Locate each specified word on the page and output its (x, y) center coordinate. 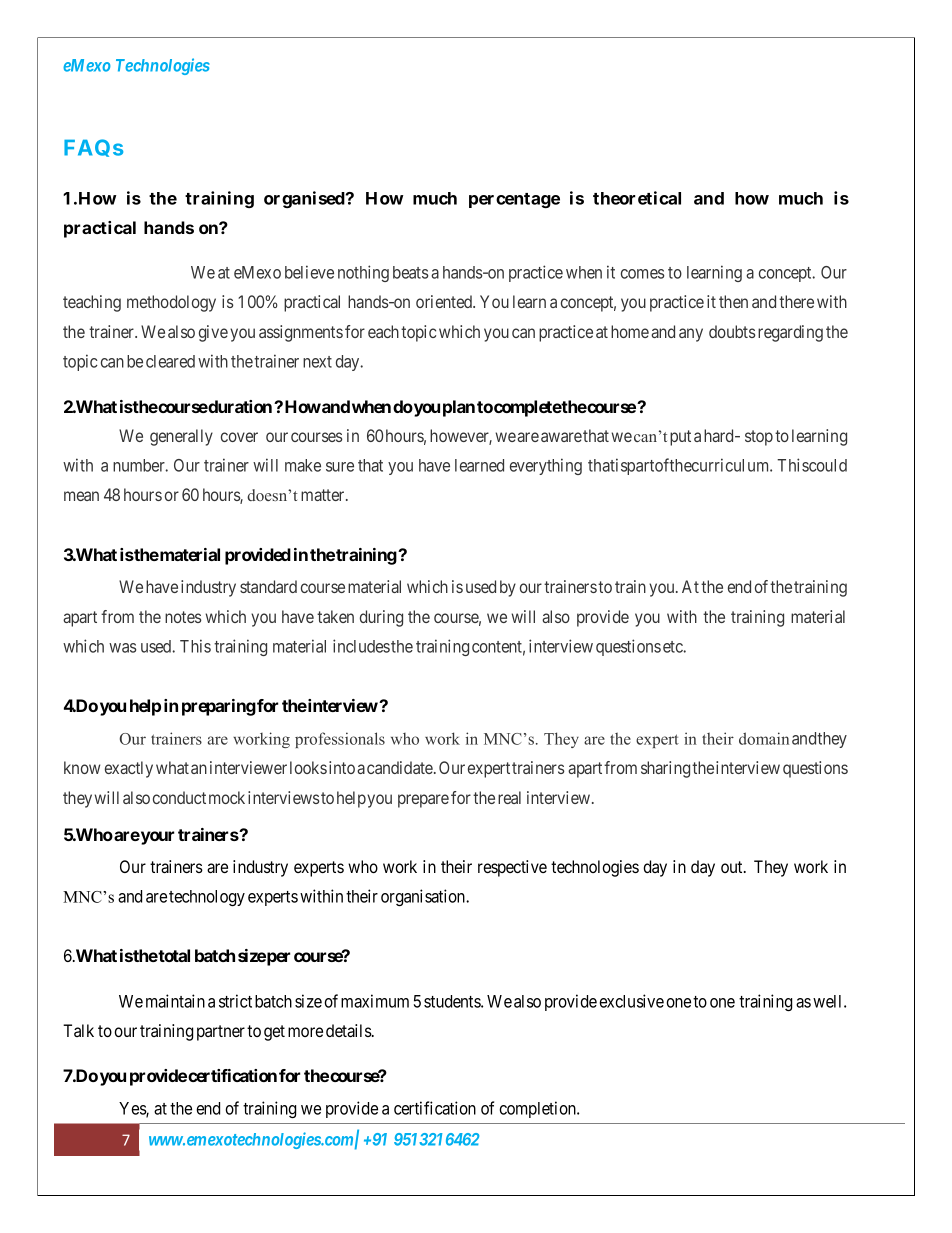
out (733, 867)
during (381, 618)
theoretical (637, 198)
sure (340, 467)
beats (410, 272)
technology (207, 898)
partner (221, 1033)
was (122, 648)
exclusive (631, 1001)
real (509, 797)
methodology (171, 303)
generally (181, 437)
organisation (424, 897)
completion (538, 1109)
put (680, 438)
